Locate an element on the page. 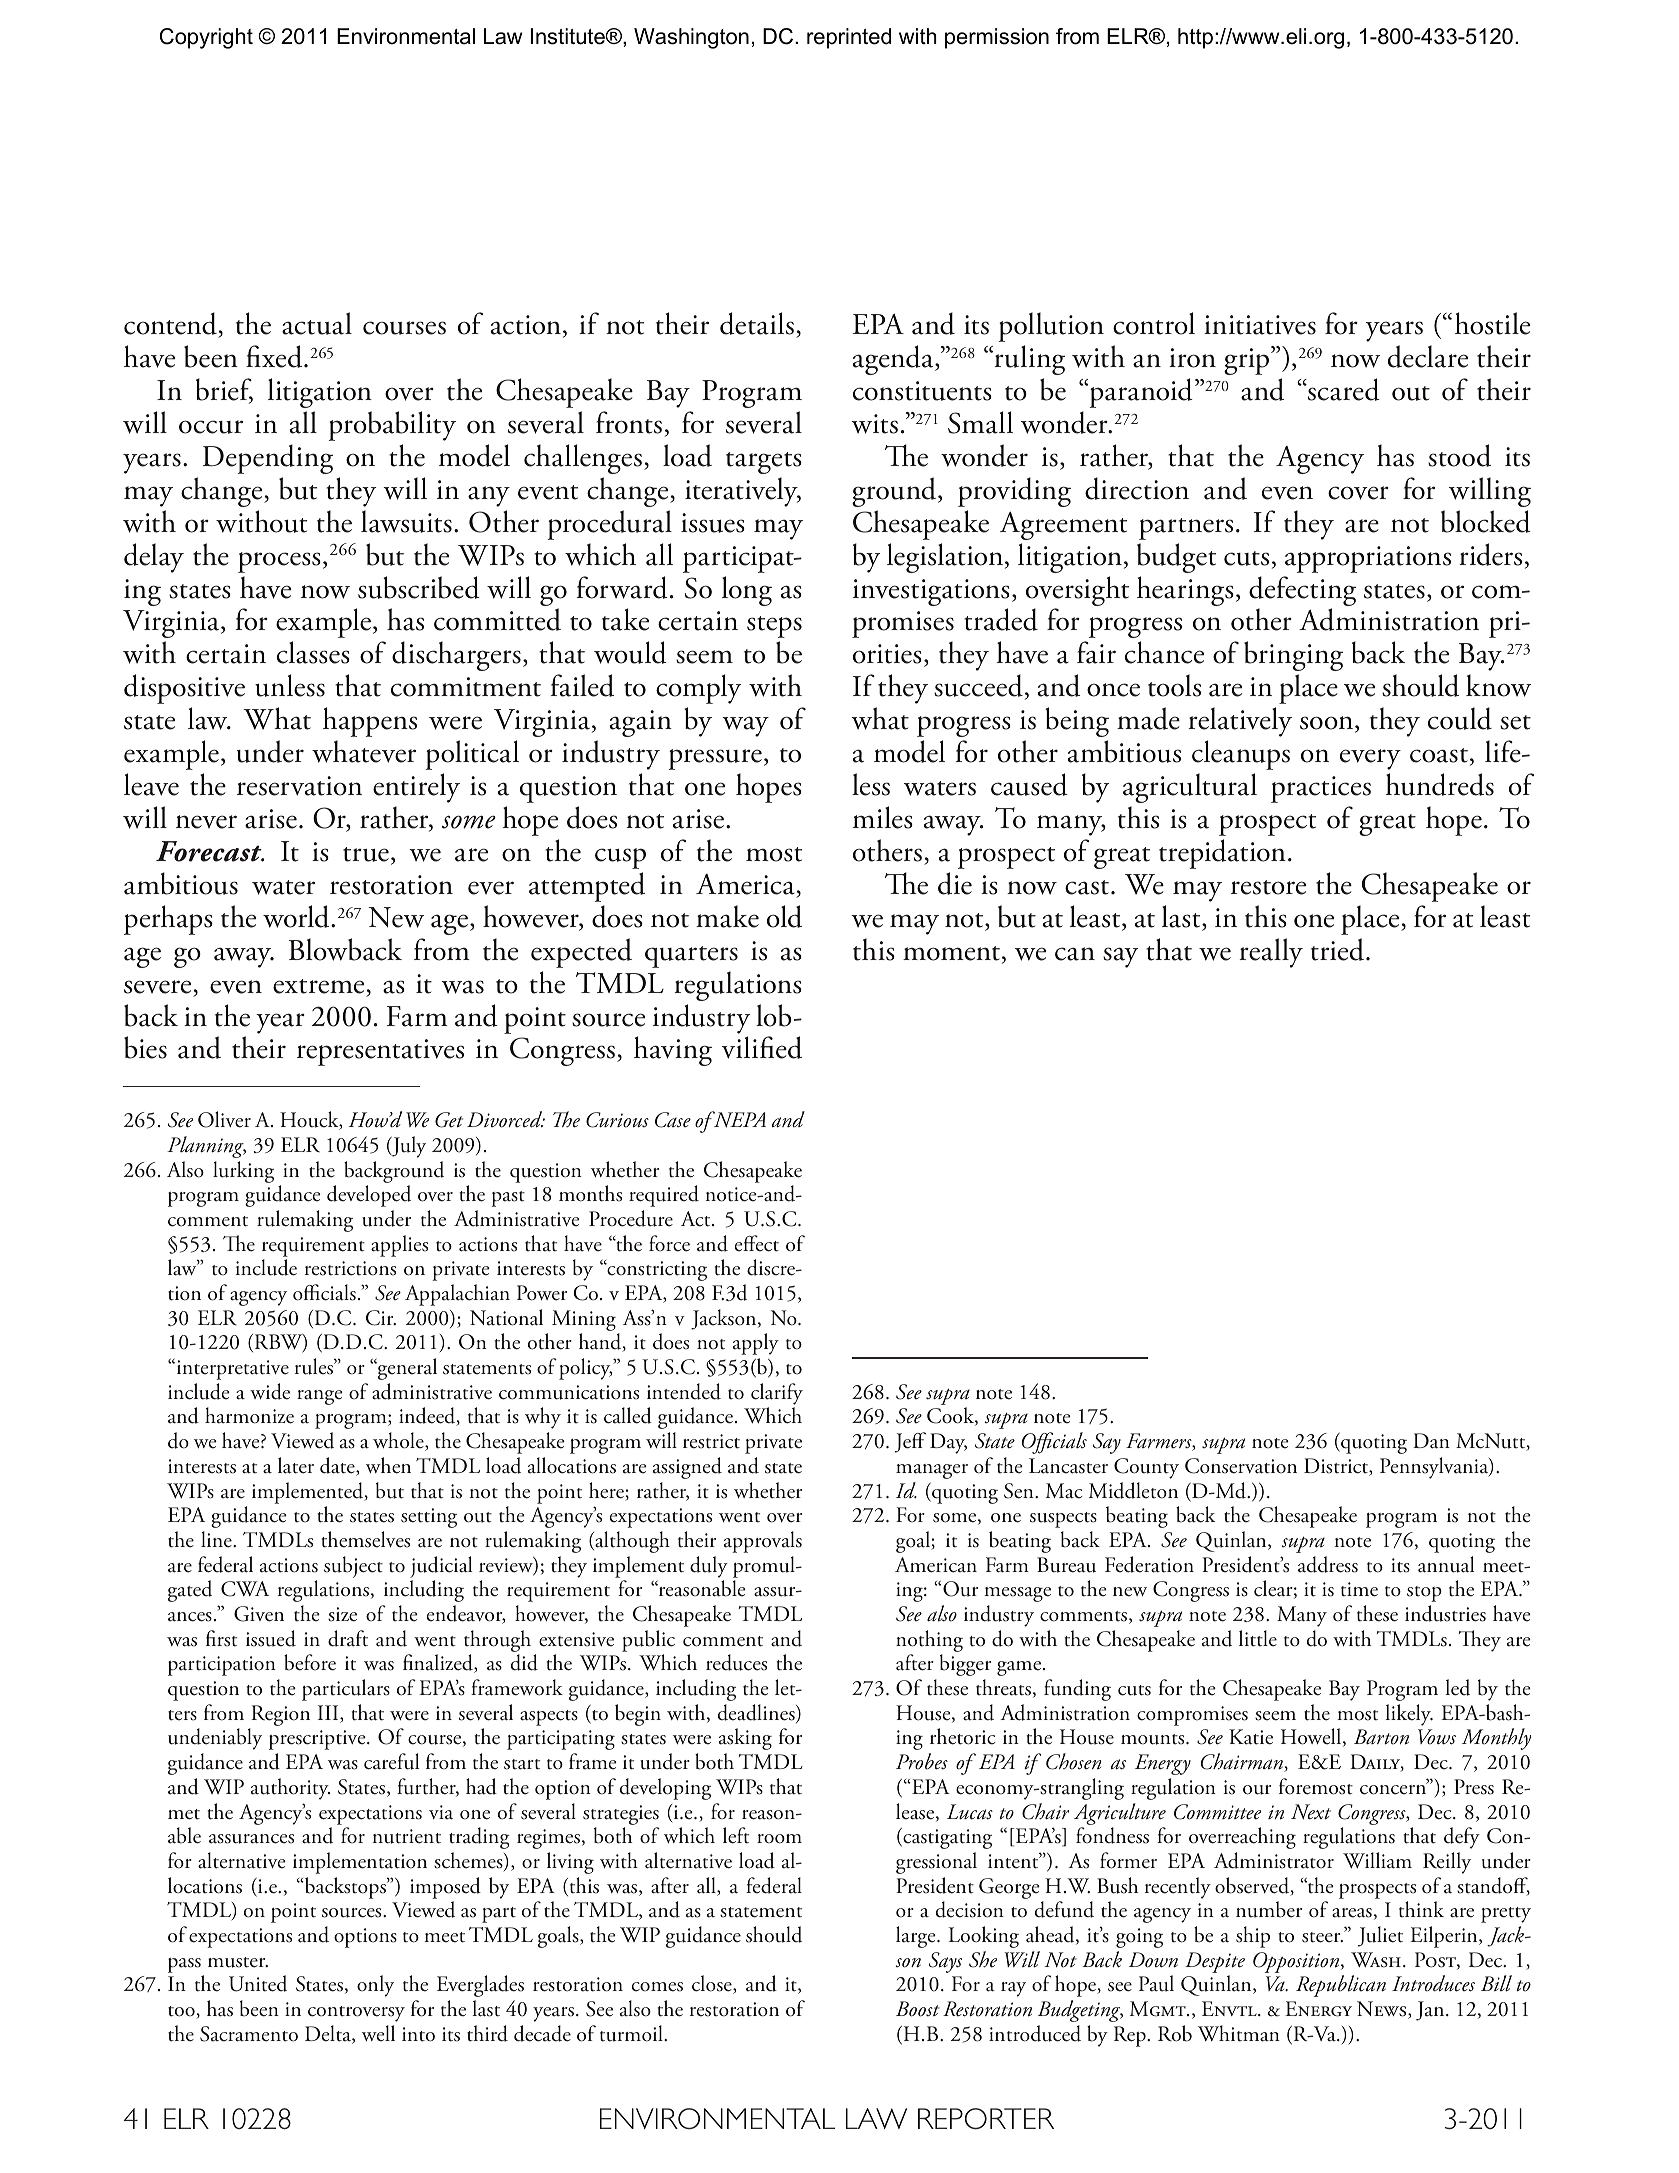 Image resolution: width=1679 pixels, height=2173 pixels. Boost is located at coordinates (918, 2009).
